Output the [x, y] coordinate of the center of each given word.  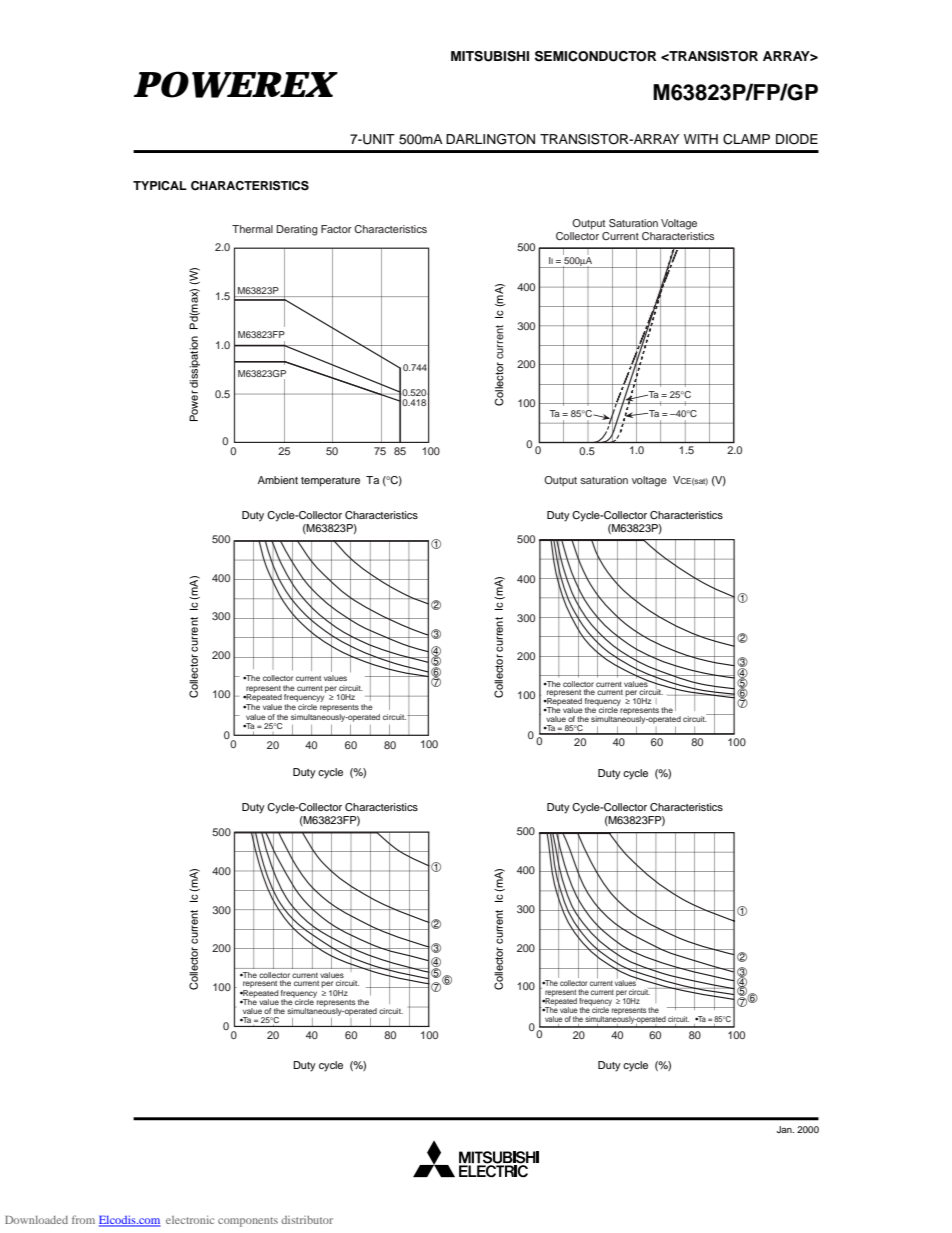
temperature [330, 482]
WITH [701, 139]
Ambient [278, 480]
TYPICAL [160, 186]
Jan [785, 1129]
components [248, 1222]
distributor [307, 1220]
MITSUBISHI [490, 56]
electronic [190, 1219]
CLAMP [746, 139]
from [83, 1219]
